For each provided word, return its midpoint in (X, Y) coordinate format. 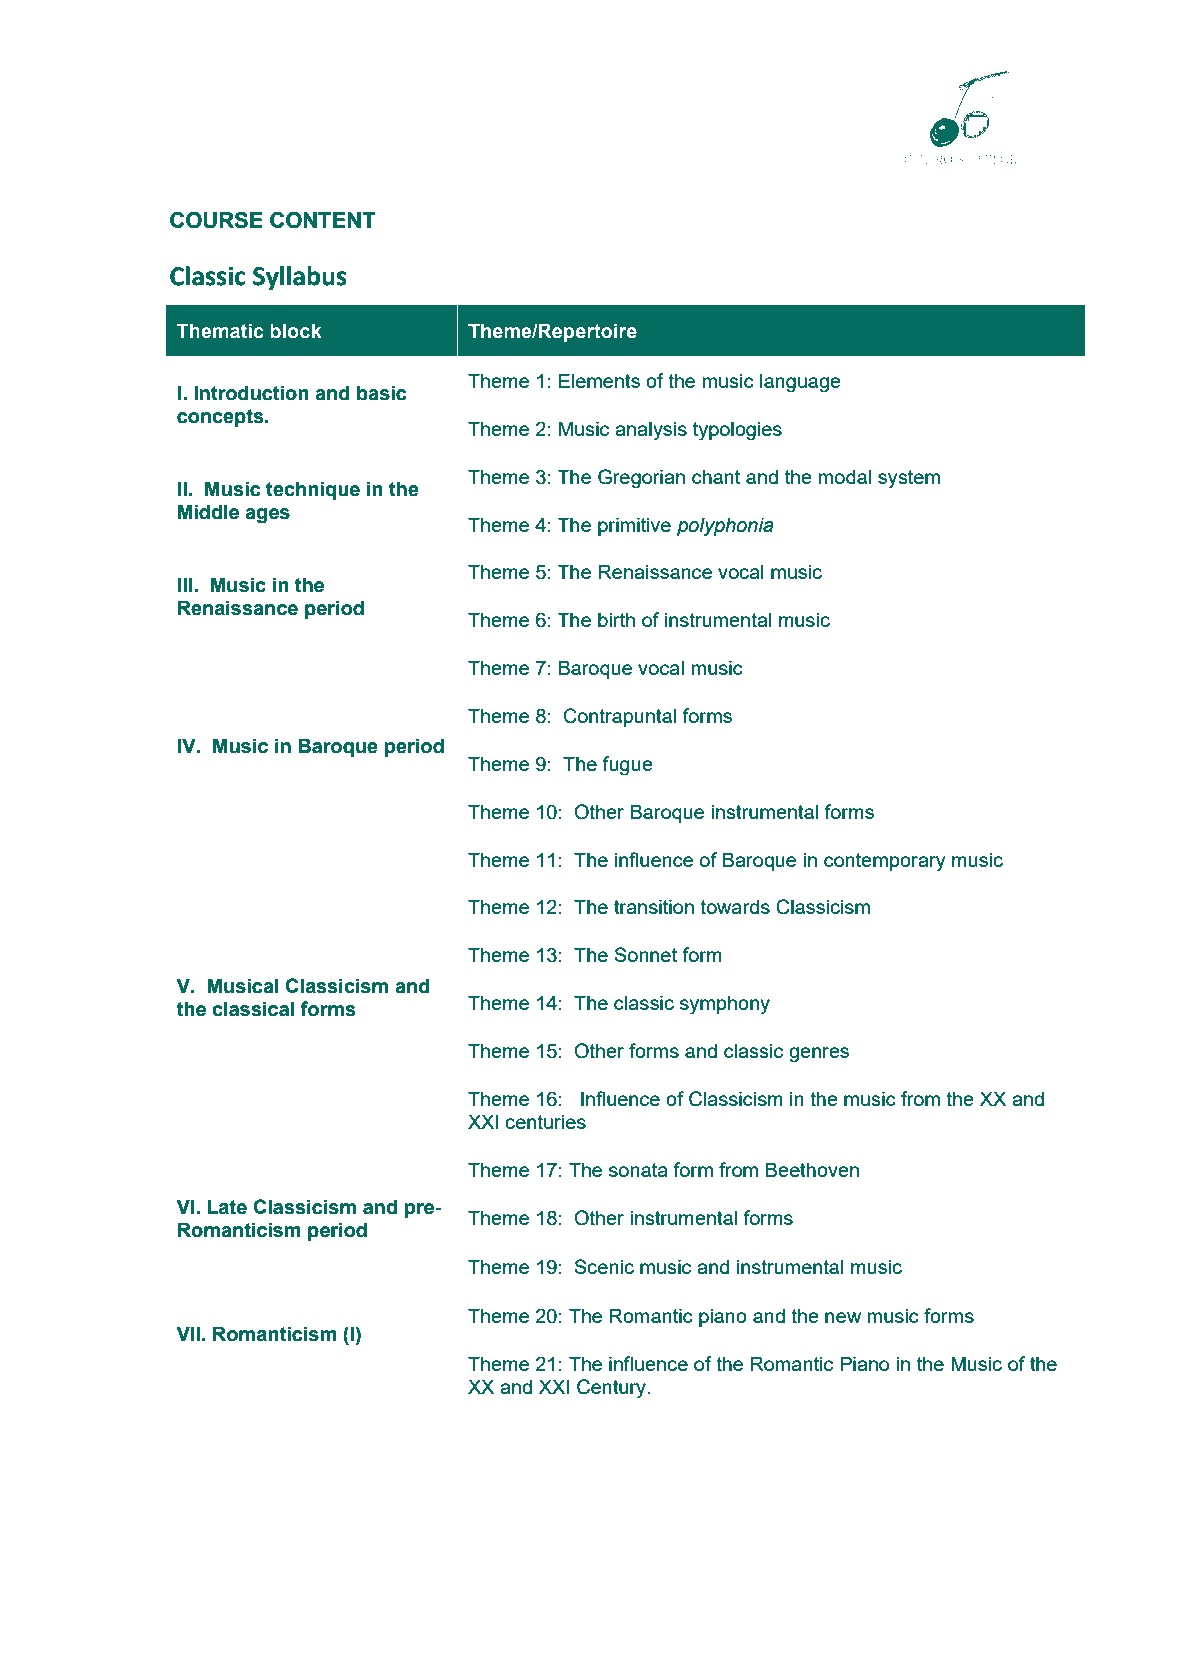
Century (612, 1389)
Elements (599, 380)
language (800, 383)
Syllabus (300, 278)
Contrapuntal (620, 717)
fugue (627, 766)
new (843, 1317)
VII (188, 1333)
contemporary (885, 862)
